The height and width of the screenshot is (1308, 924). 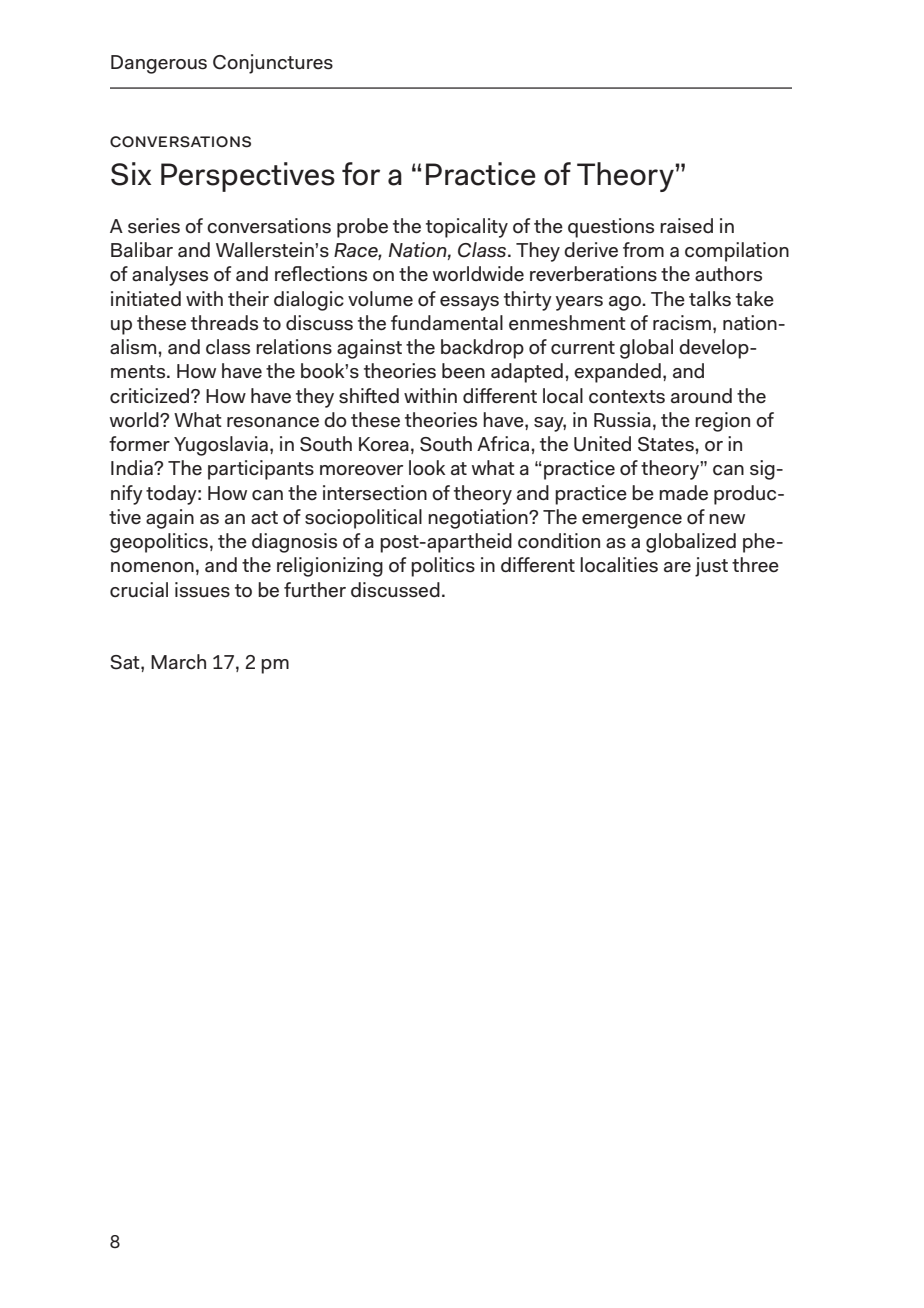 I want to click on diagnosis, so click(x=294, y=543).
